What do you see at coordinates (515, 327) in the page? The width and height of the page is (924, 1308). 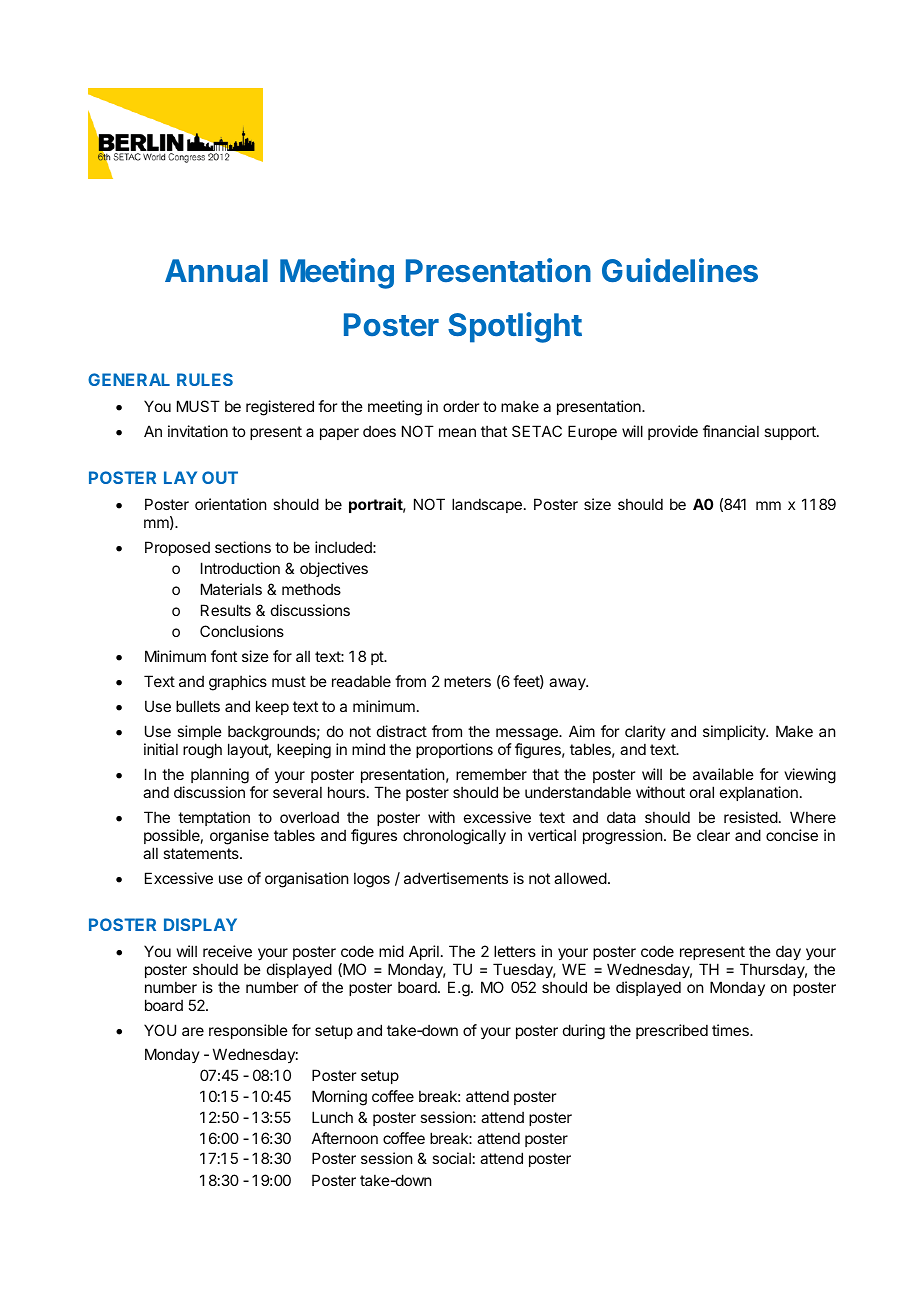 I see `Spotlight` at bounding box center [515, 327].
